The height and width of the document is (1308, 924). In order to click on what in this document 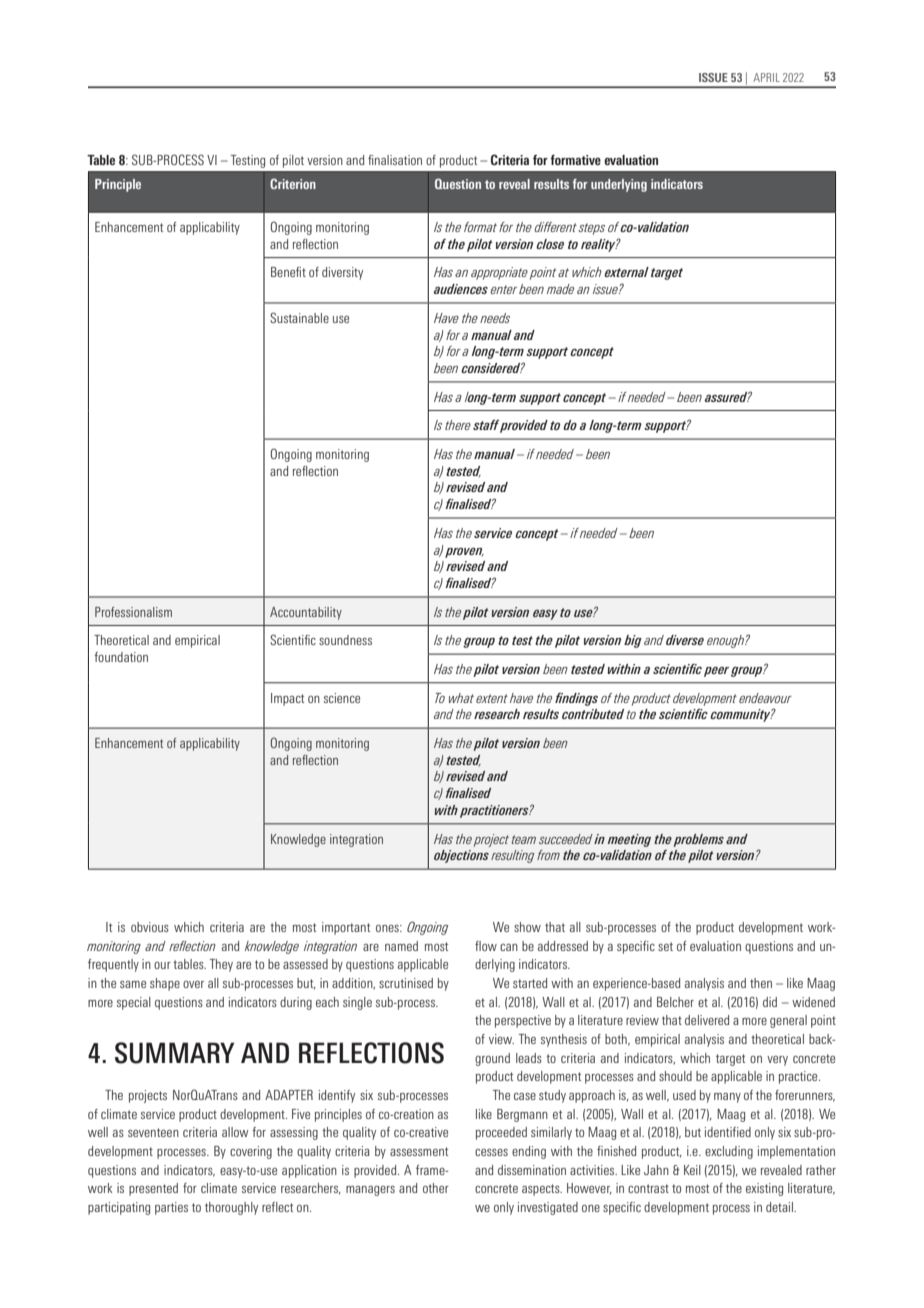, I will do `click(461, 698)`.
